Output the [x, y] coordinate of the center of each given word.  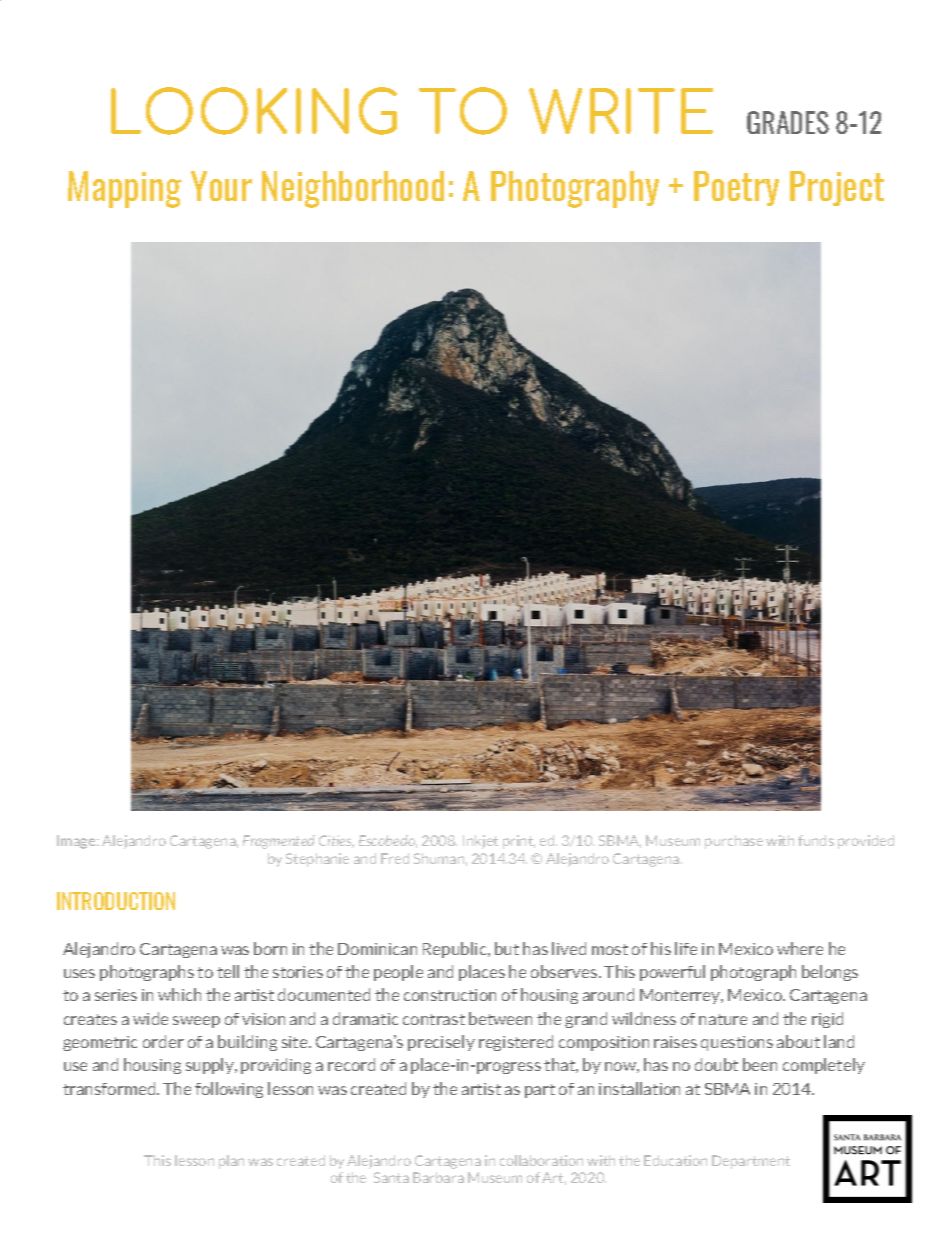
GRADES [788, 122]
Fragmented [279, 842]
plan [231, 1162]
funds [816, 840]
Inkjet [480, 842]
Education [675, 1160]
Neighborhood [353, 189]
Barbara [438, 1177]
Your [221, 186]
